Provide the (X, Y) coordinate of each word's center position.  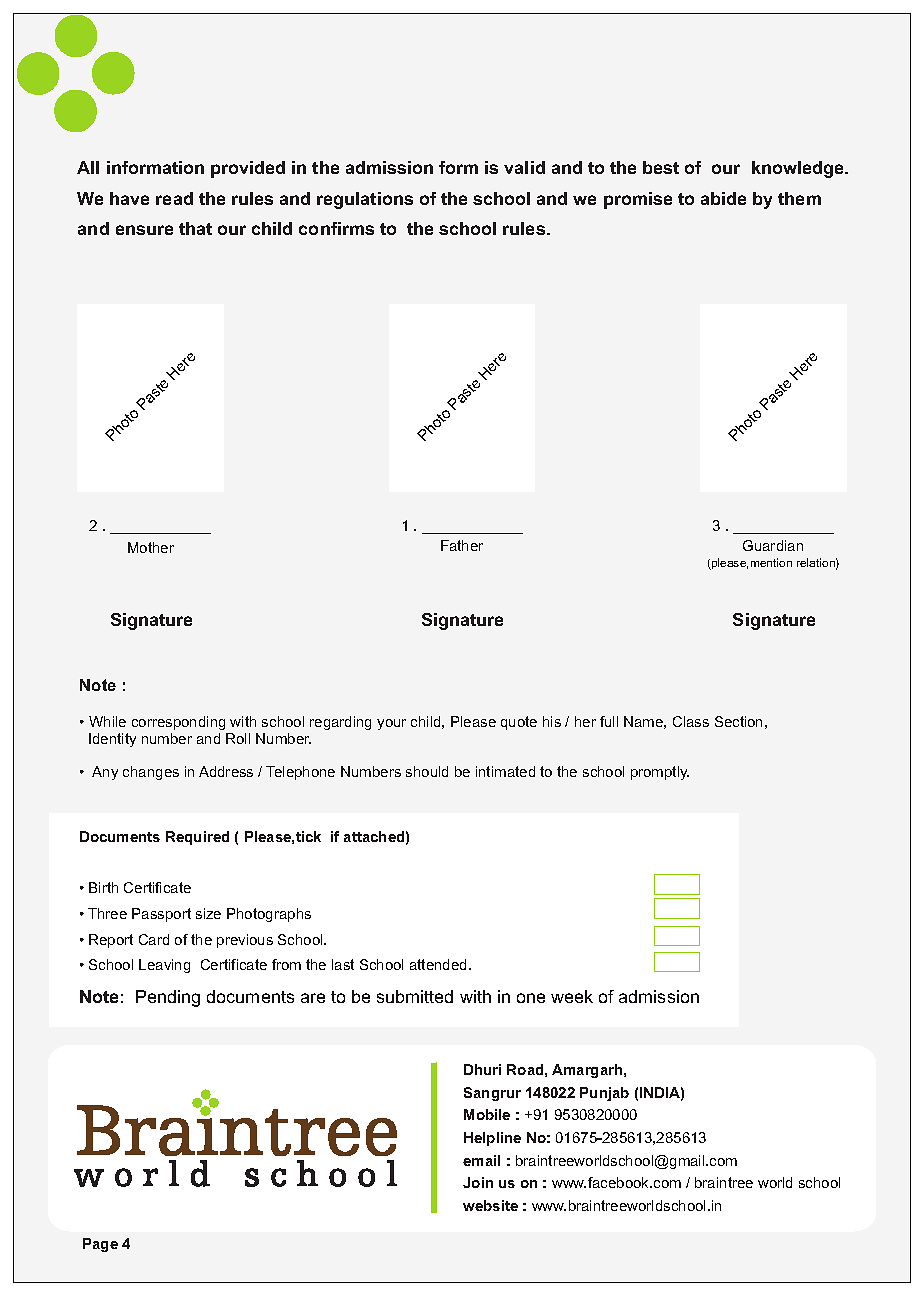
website (490, 1205)
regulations (365, 200)
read (174, 198)
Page (100, 1245)
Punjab (604, 1094)
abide (723, 198)
